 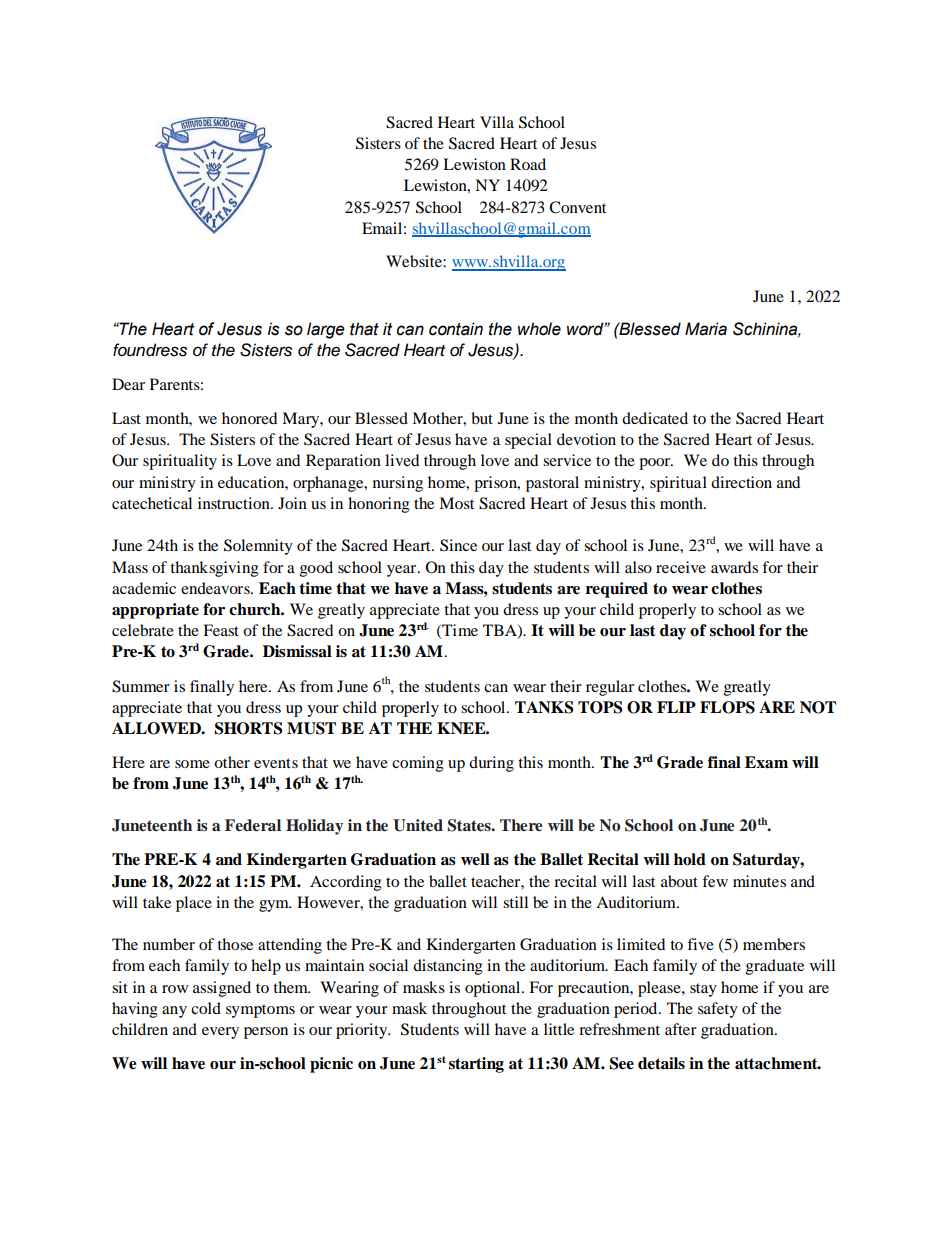 What do you see at coordinates (528, 164) in the screenshot?
I see `Road` at bounding box center [528, 164].
